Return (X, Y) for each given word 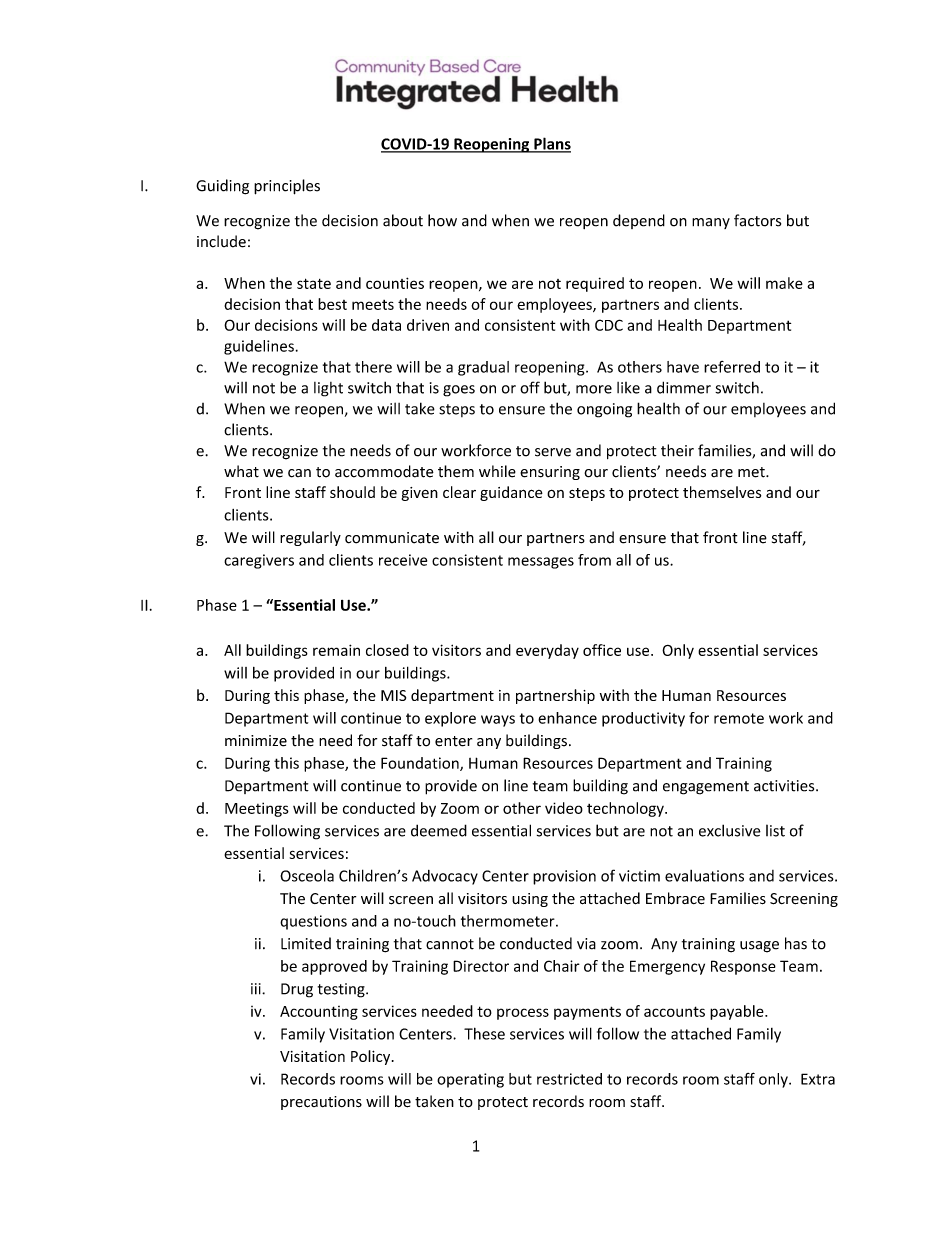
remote (739, 718)
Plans (551, 144)
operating (470, 1080)
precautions (321, 1103)
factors (757, 220)
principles (287, 187)
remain (336, 650)
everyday (547, 651)
